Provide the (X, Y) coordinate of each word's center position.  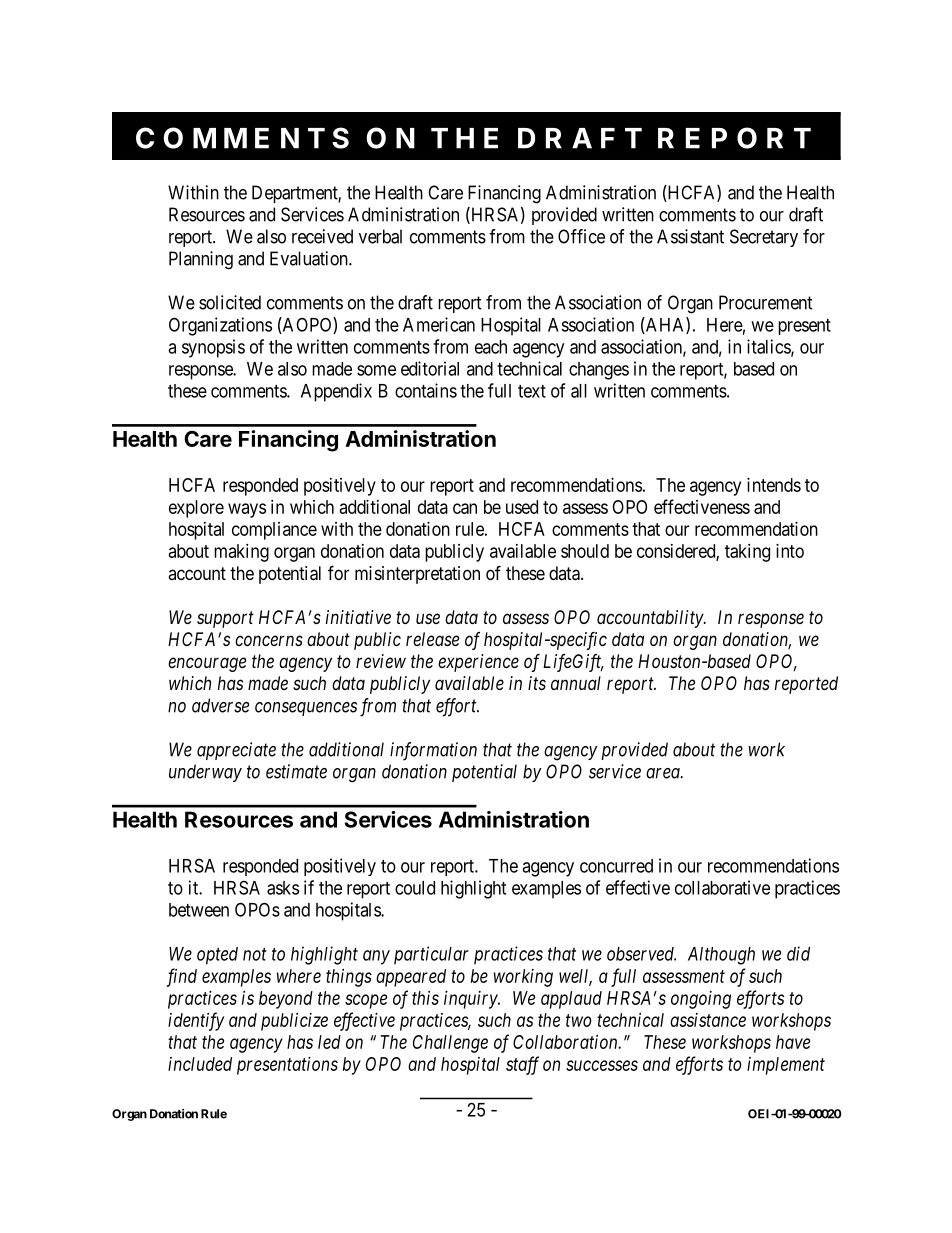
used (522, 507)
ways (247, 510)
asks (283, 888)
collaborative (722, 887)
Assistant (690, 236)
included (200, 1064)
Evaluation (310, 258)
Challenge (450, 1044)
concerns (269, 640)
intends (774, 485)
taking (747, 553)
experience (478, 663)
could (415, 888)
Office (581, 236)
